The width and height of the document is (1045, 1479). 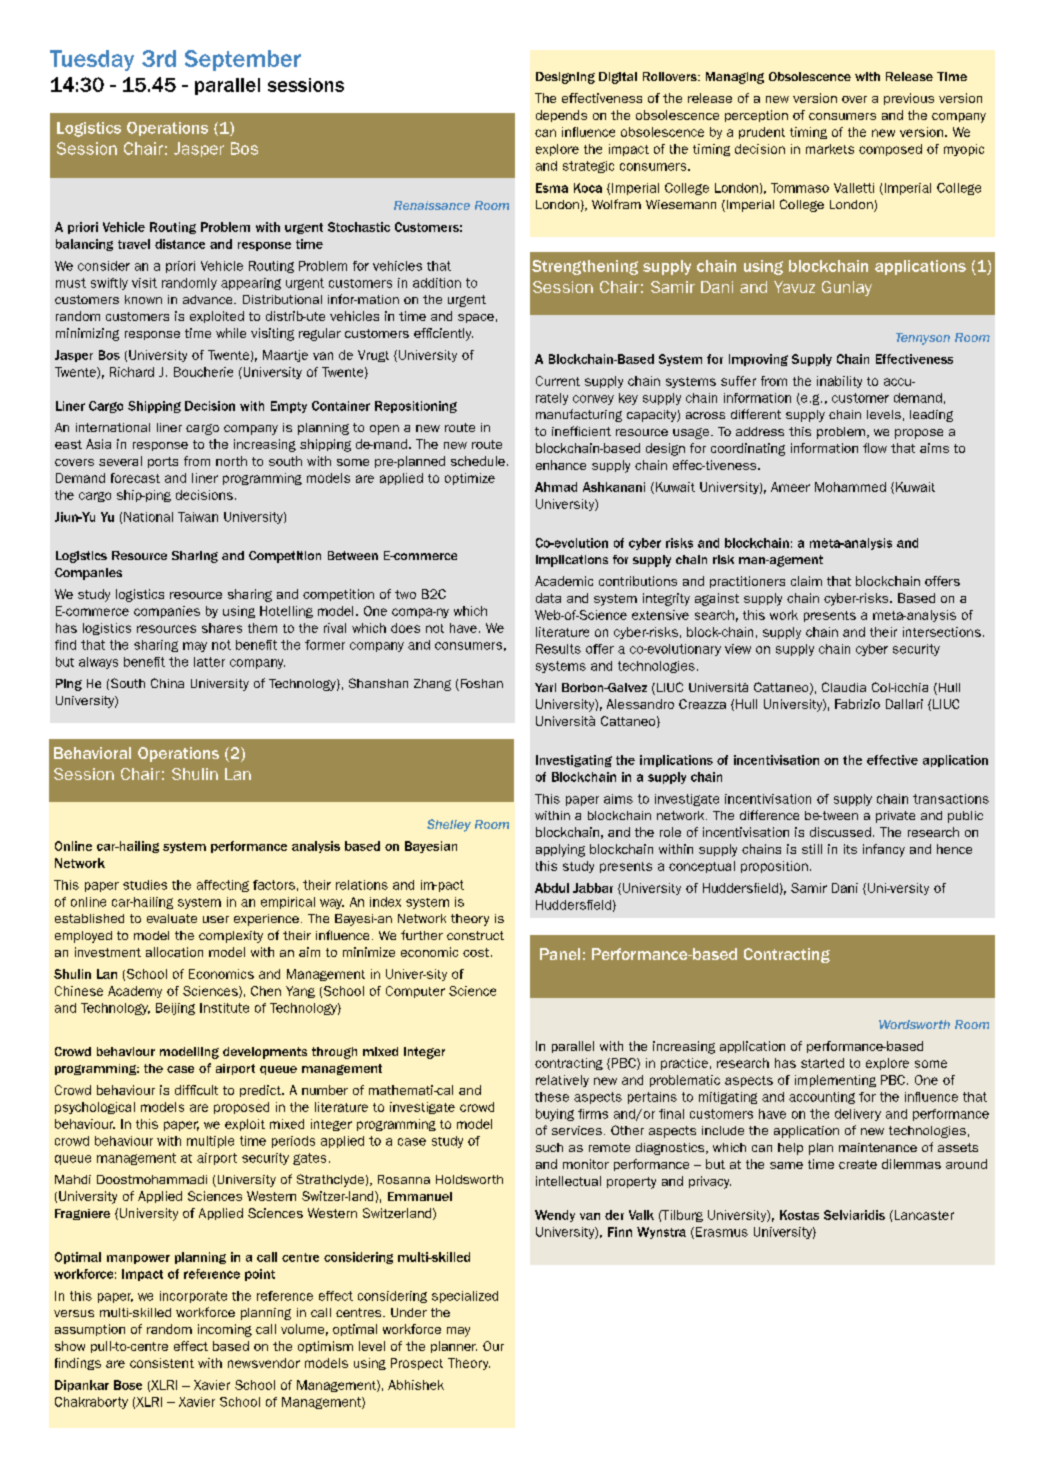 I want to click on Investigating, so click(x=574, y=761).
